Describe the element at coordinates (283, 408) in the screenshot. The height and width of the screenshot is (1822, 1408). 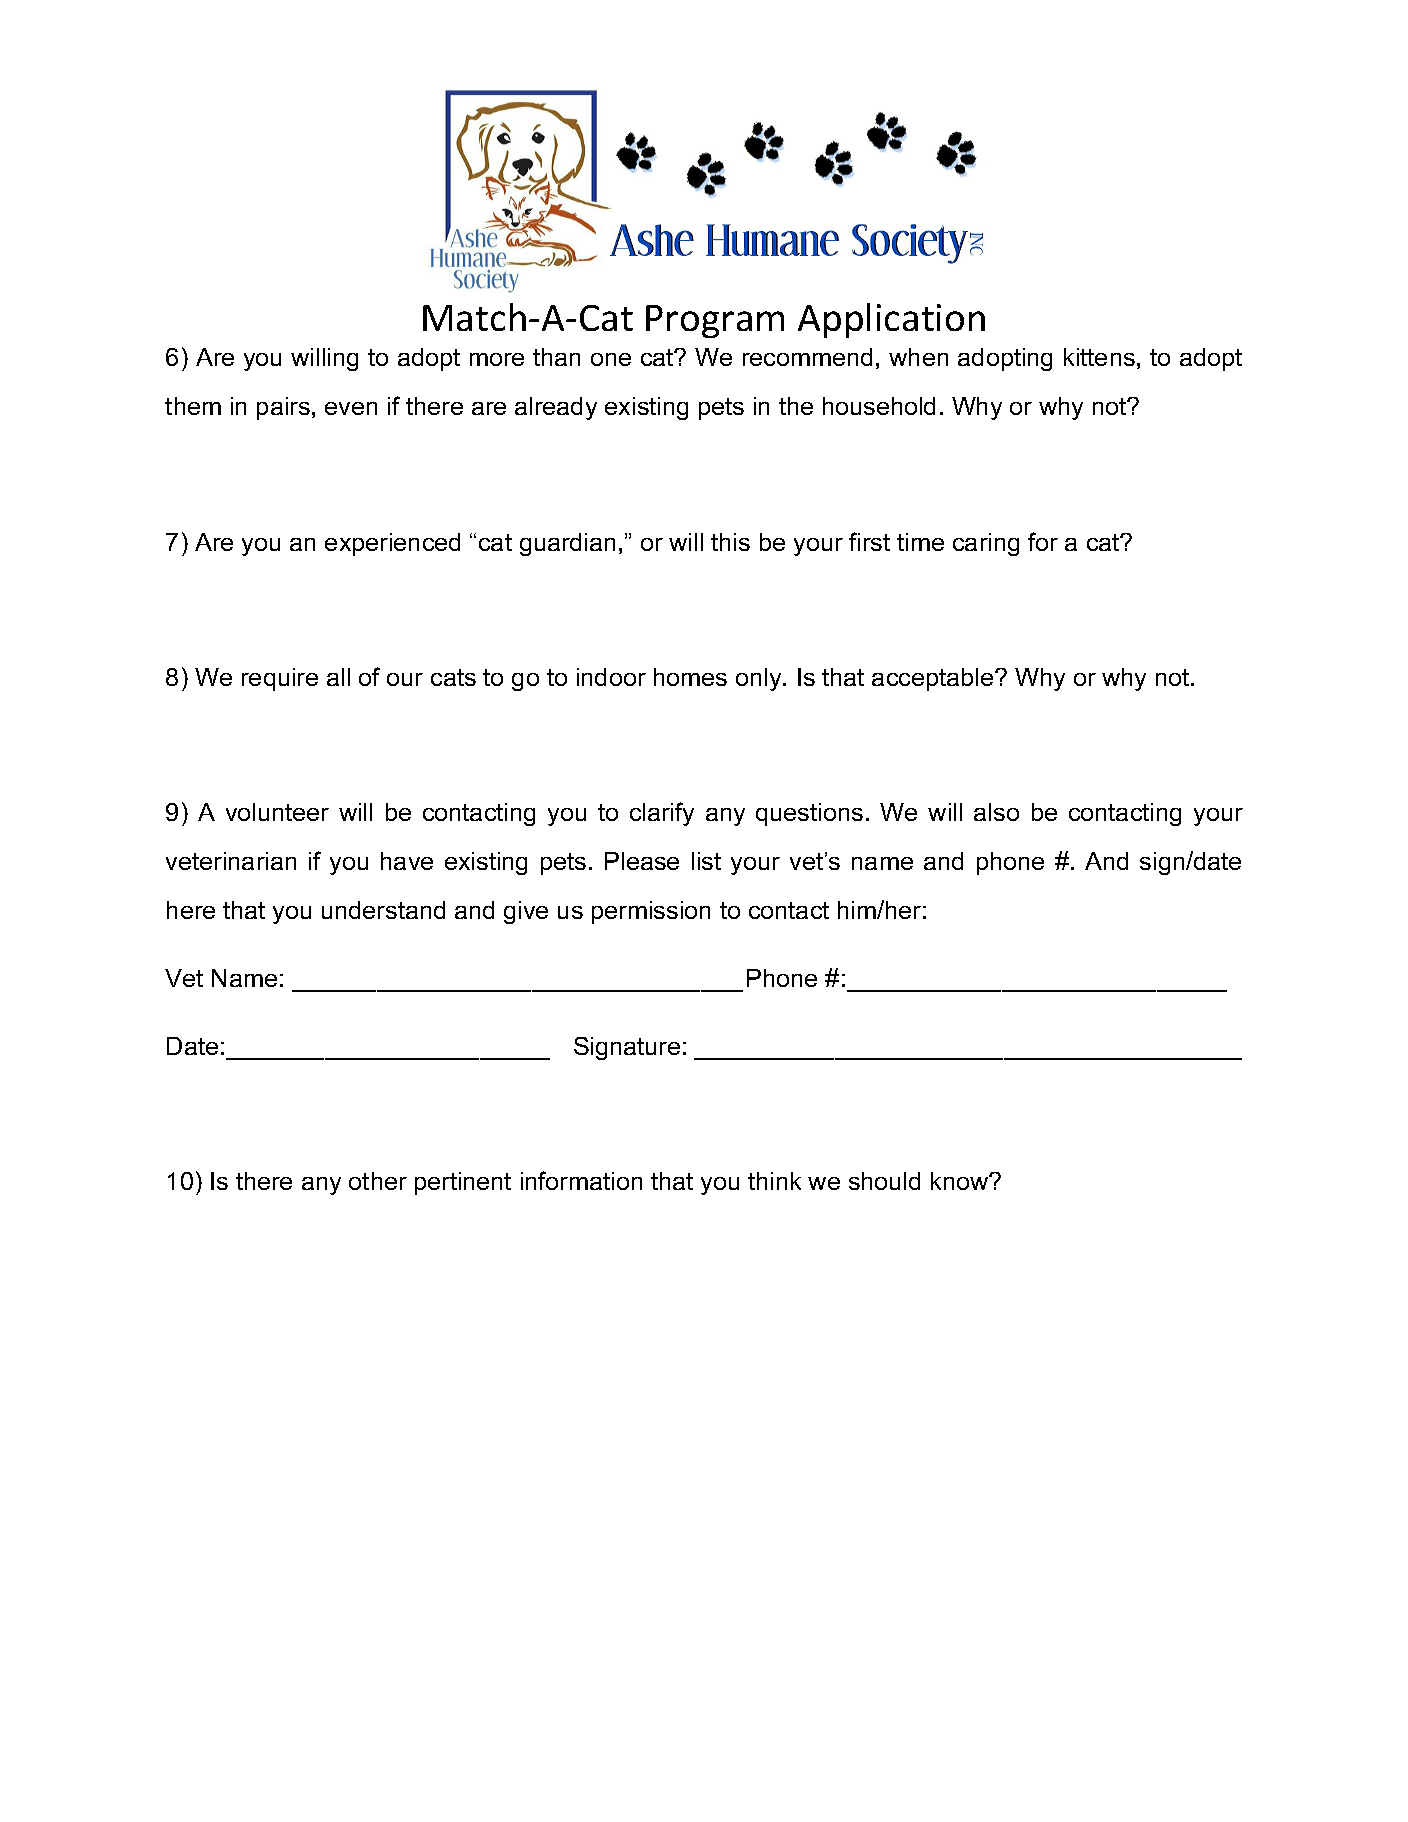
I see `pairs` at that location.
